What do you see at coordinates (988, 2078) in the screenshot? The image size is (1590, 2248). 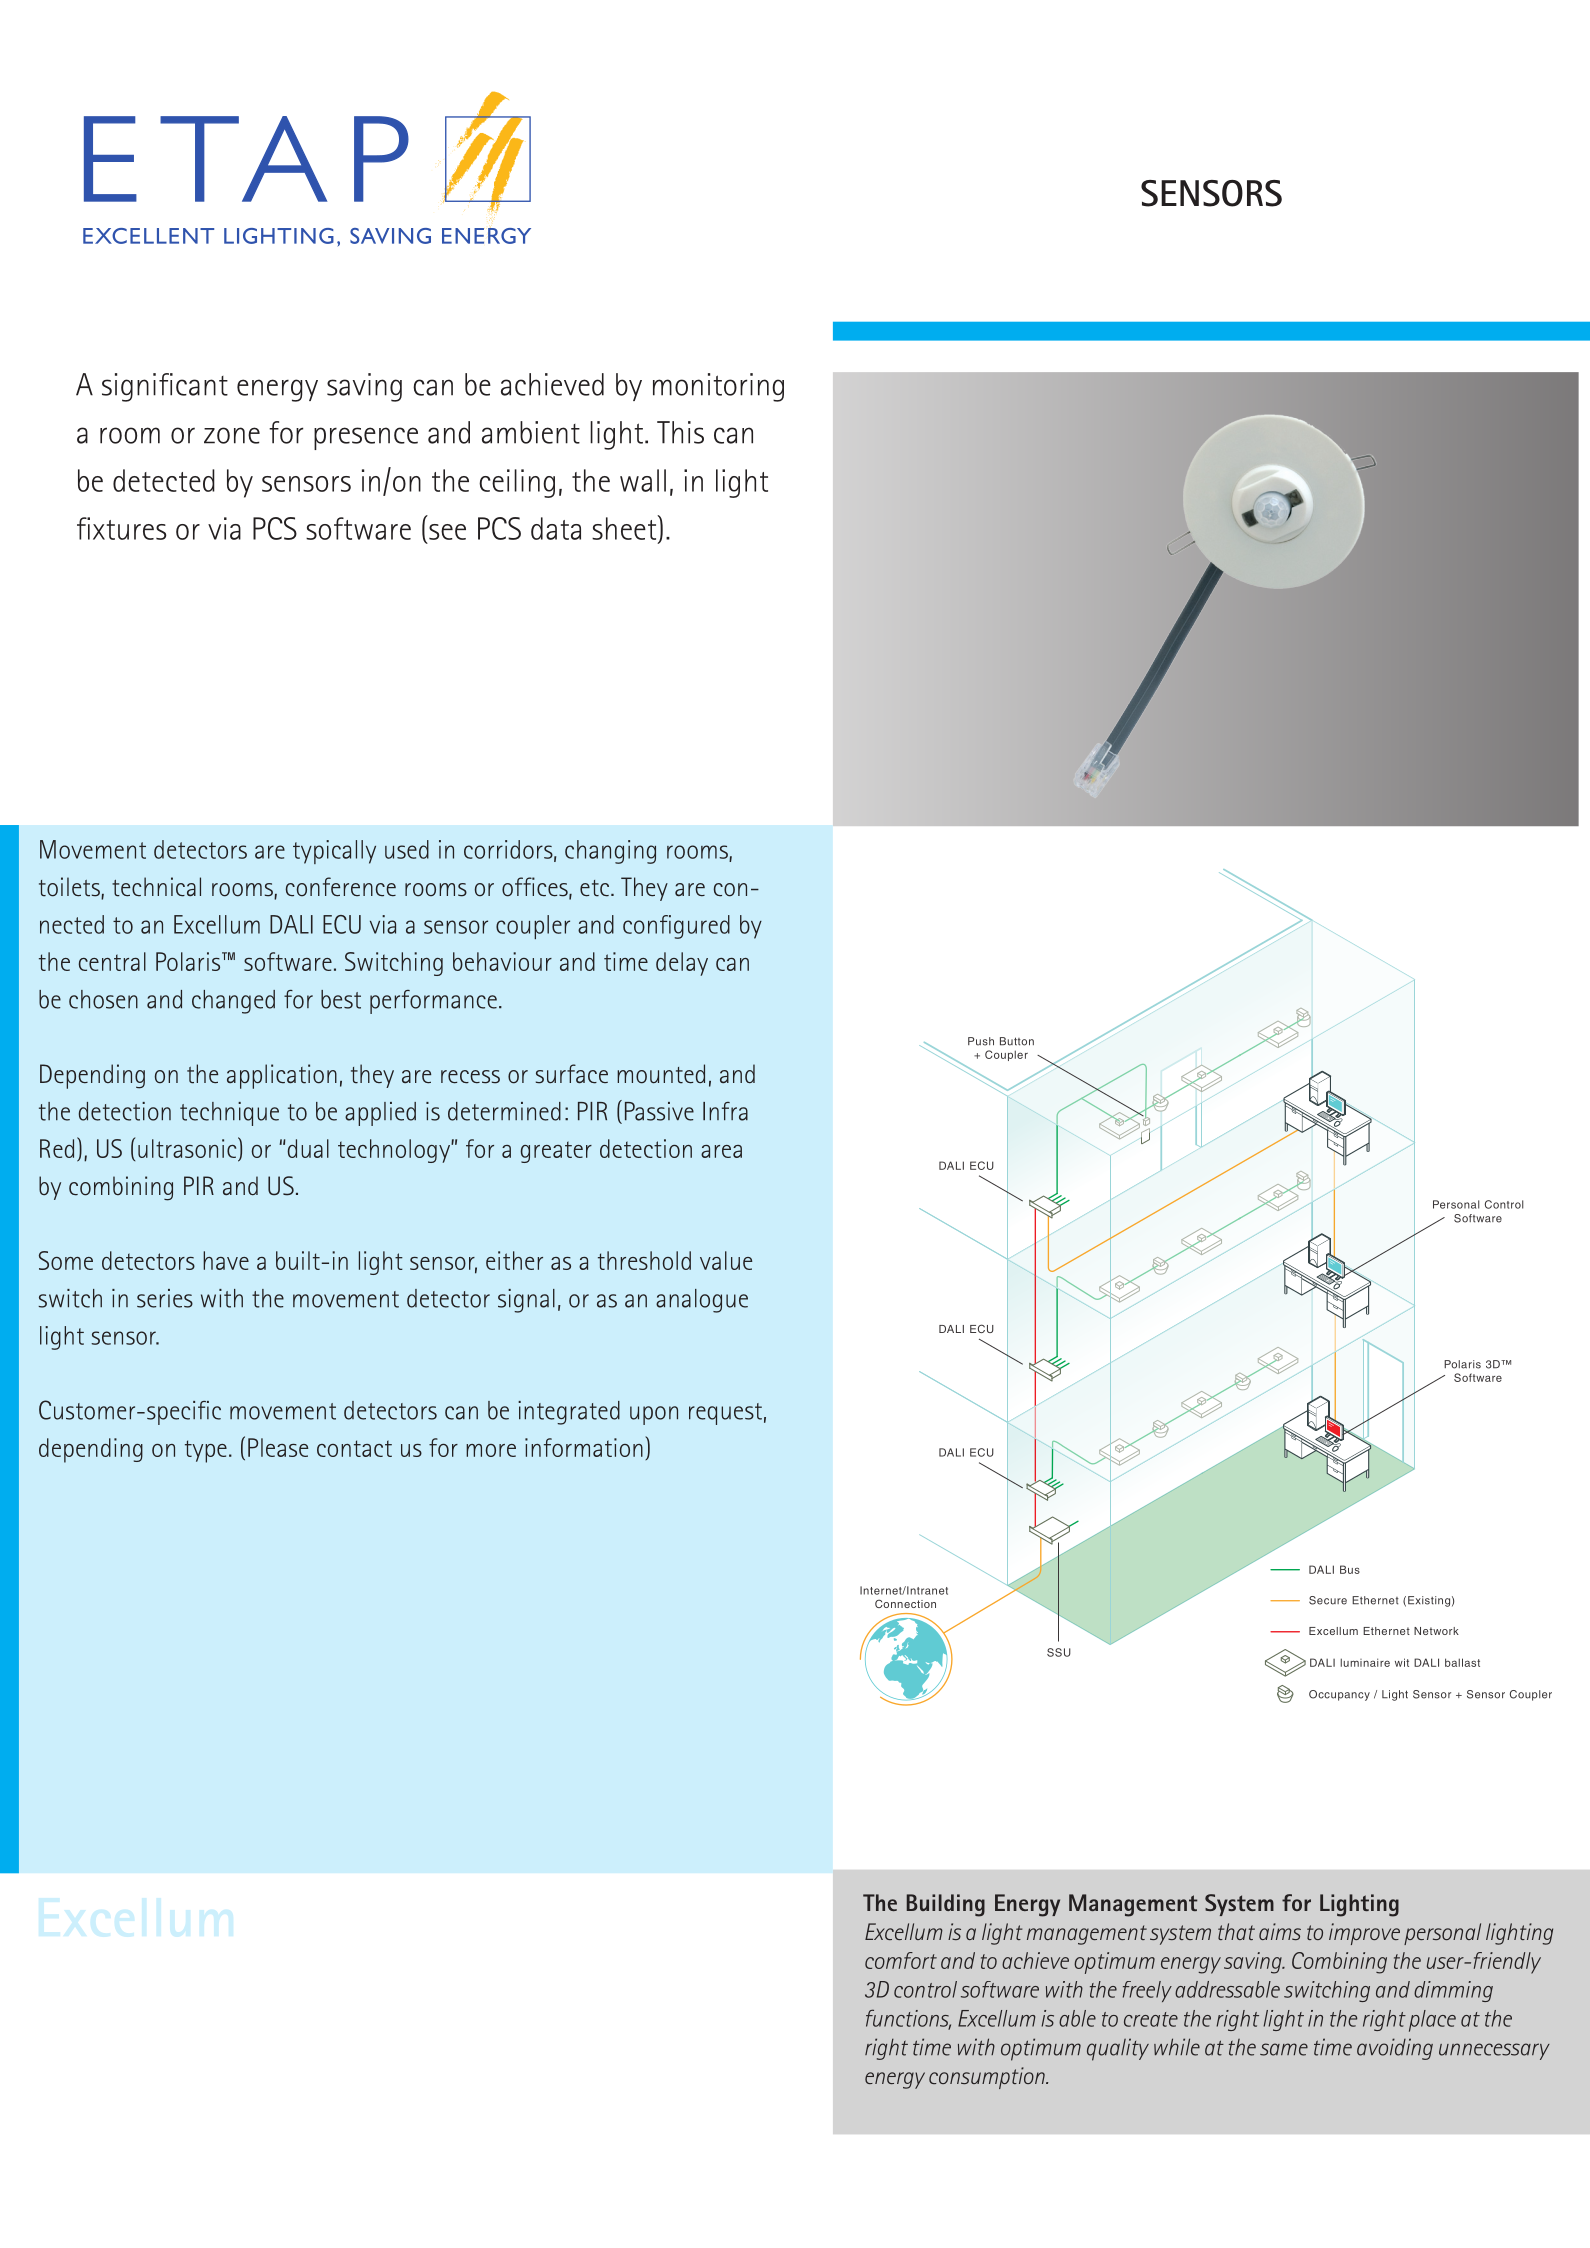 I see `consumption` at bounding box center [988, 2078].
